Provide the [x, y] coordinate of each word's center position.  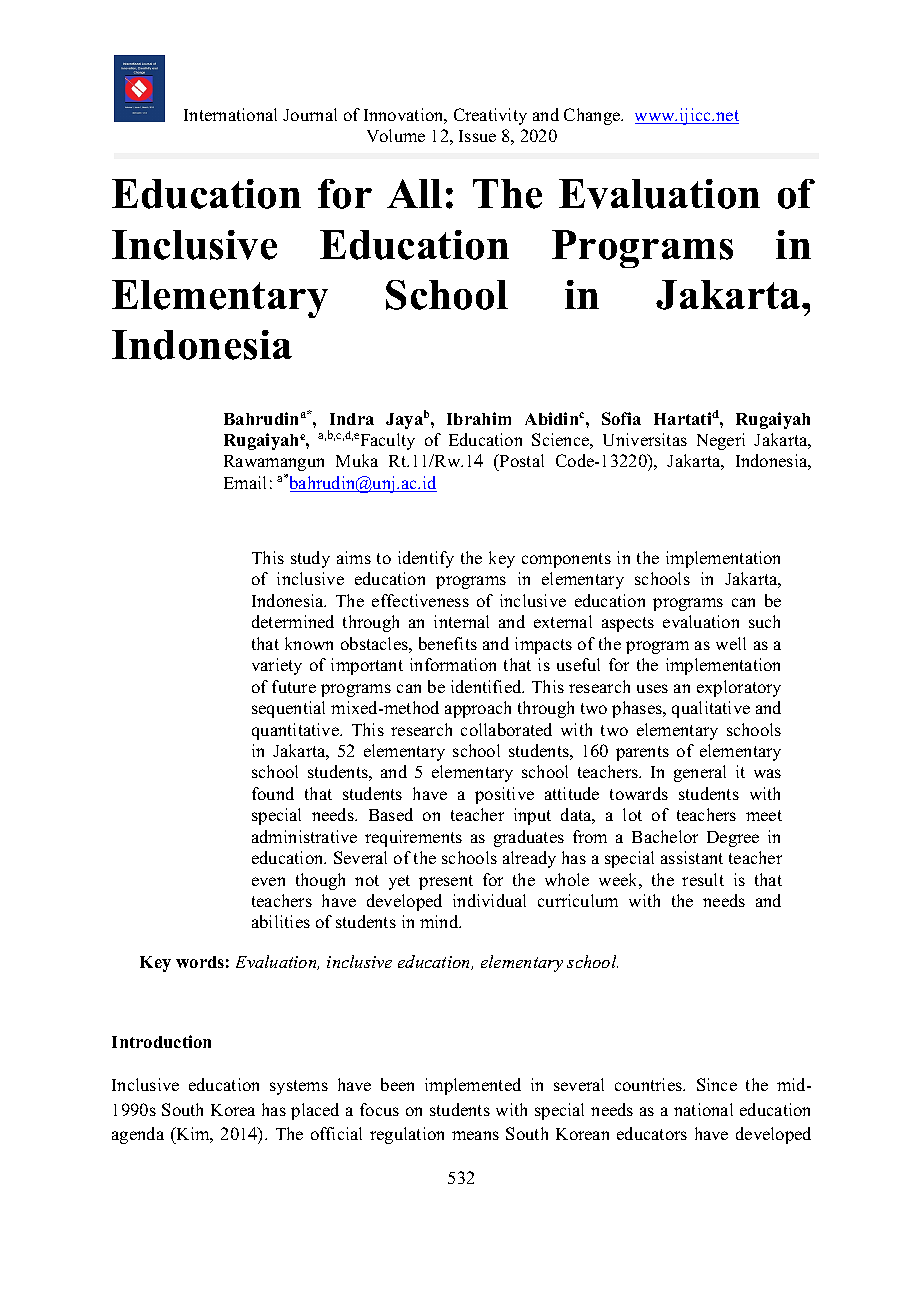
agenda [138, 1135]
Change [593, 116]
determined [293, 621]
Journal [310, 114]
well [731, 643]
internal [461, 621]
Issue [477, 136]
